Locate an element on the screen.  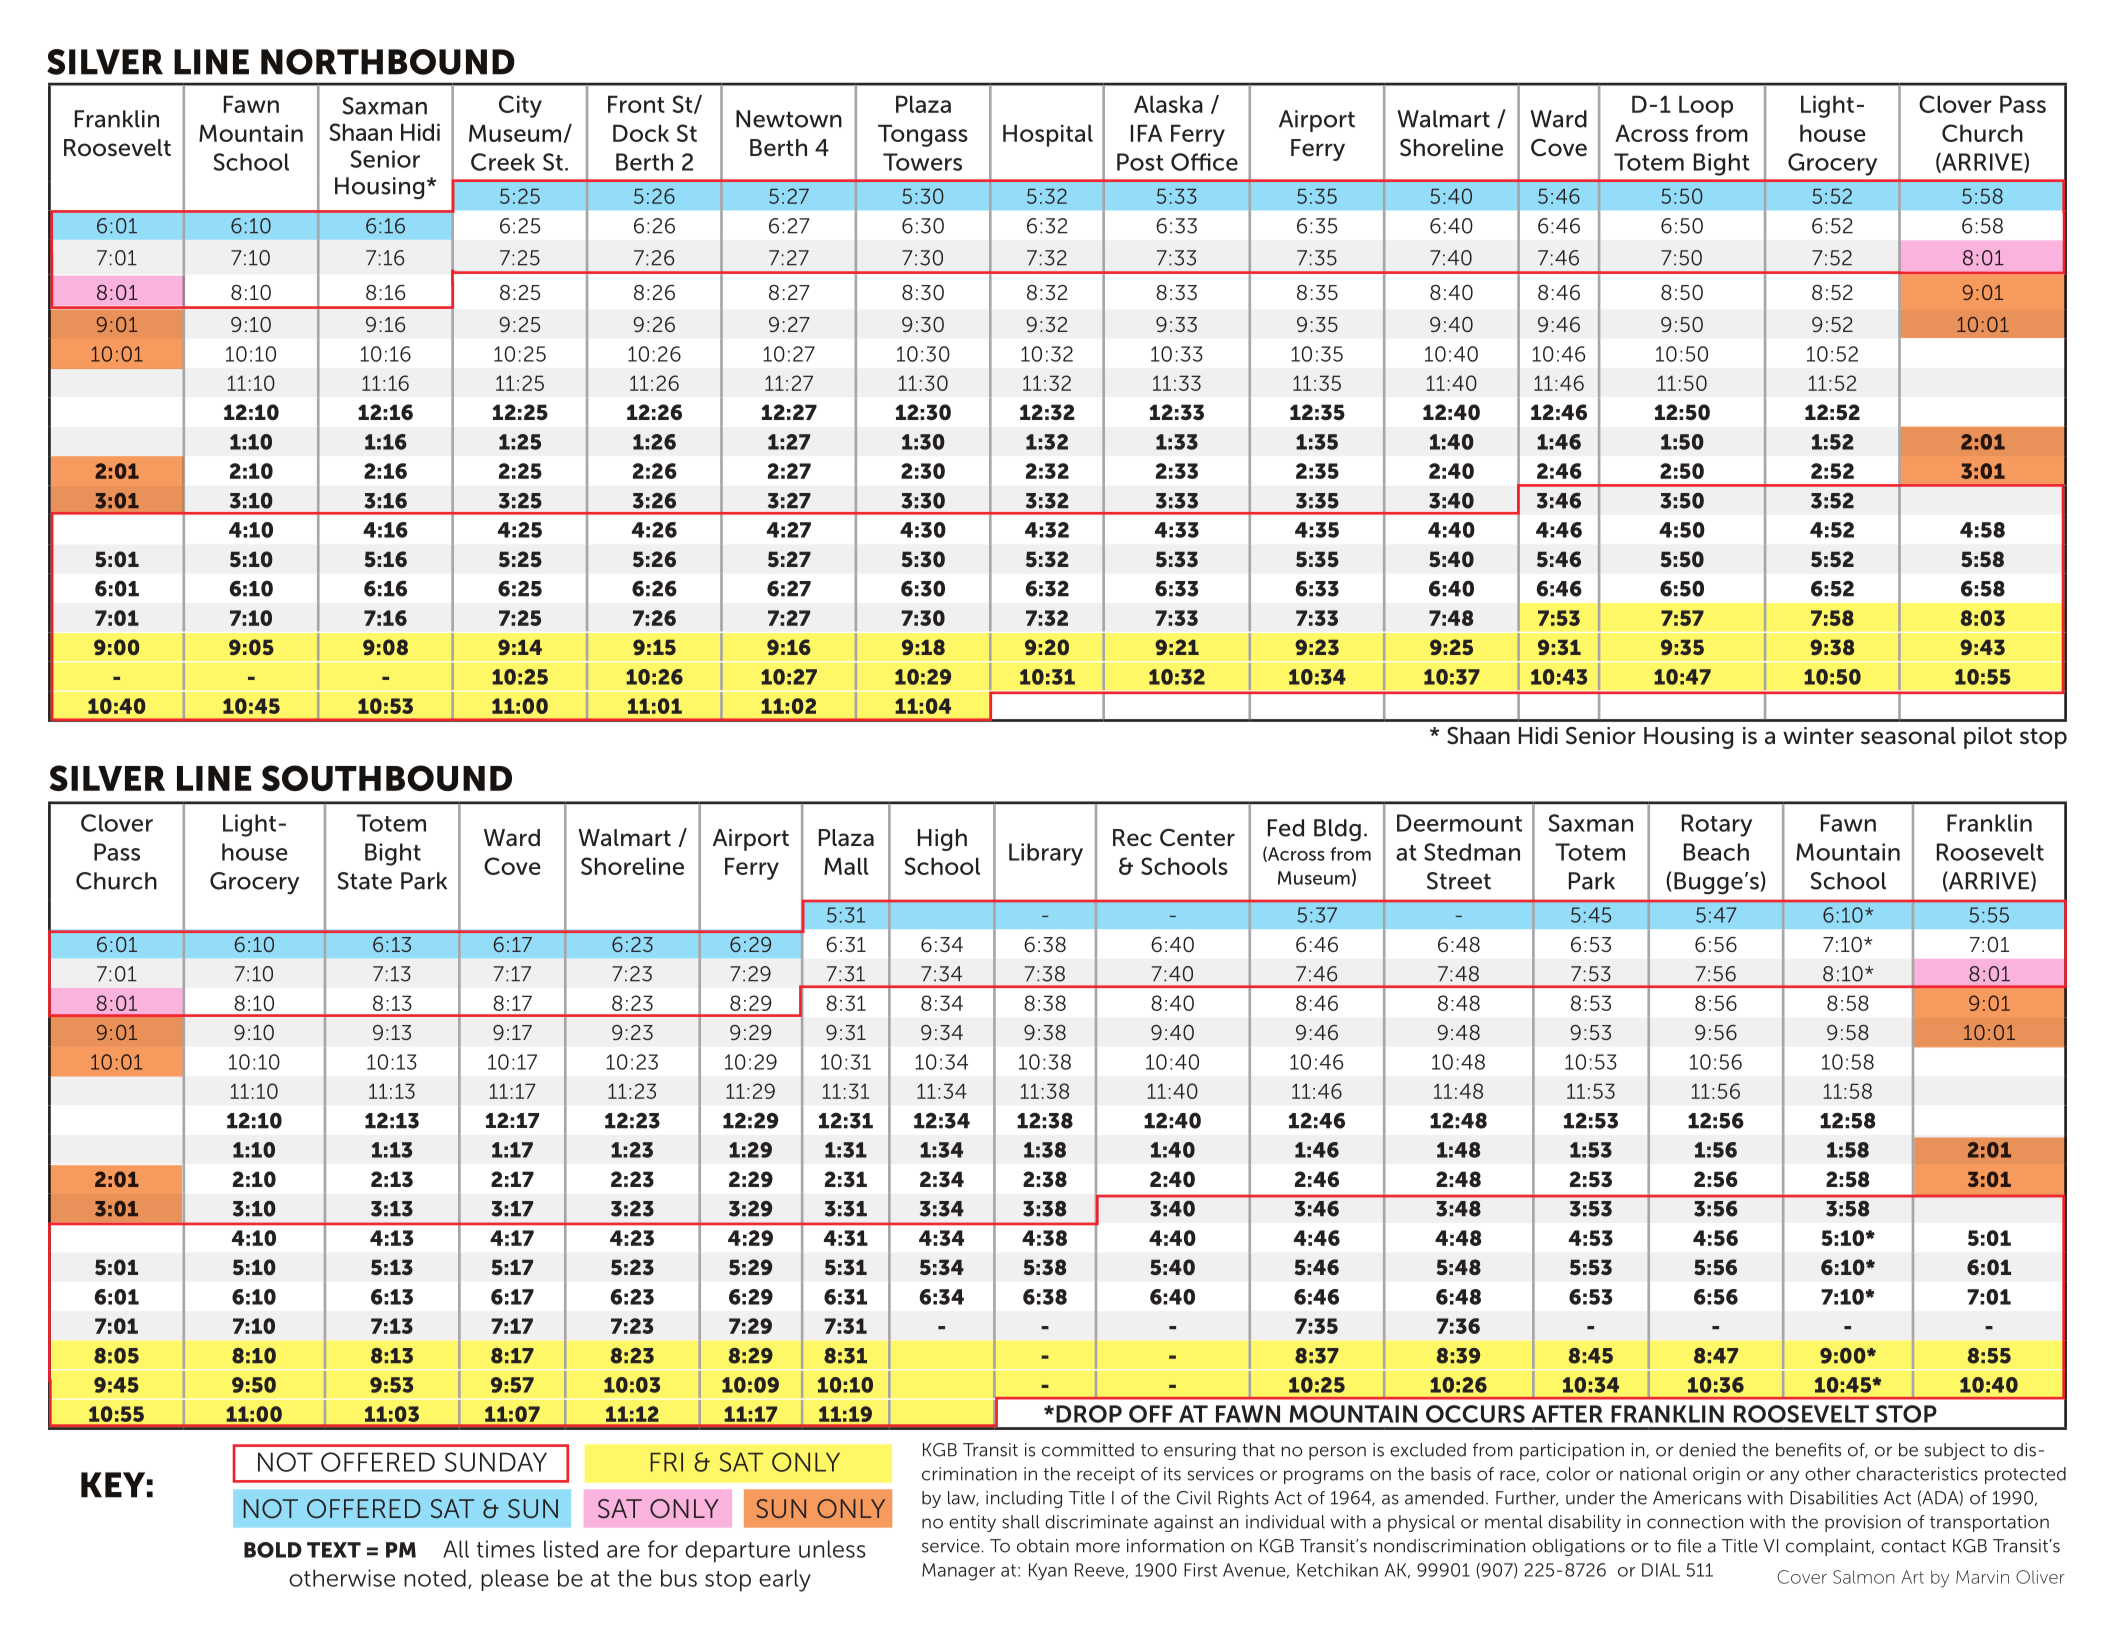
Center is located at coordinates (1197, 838).
